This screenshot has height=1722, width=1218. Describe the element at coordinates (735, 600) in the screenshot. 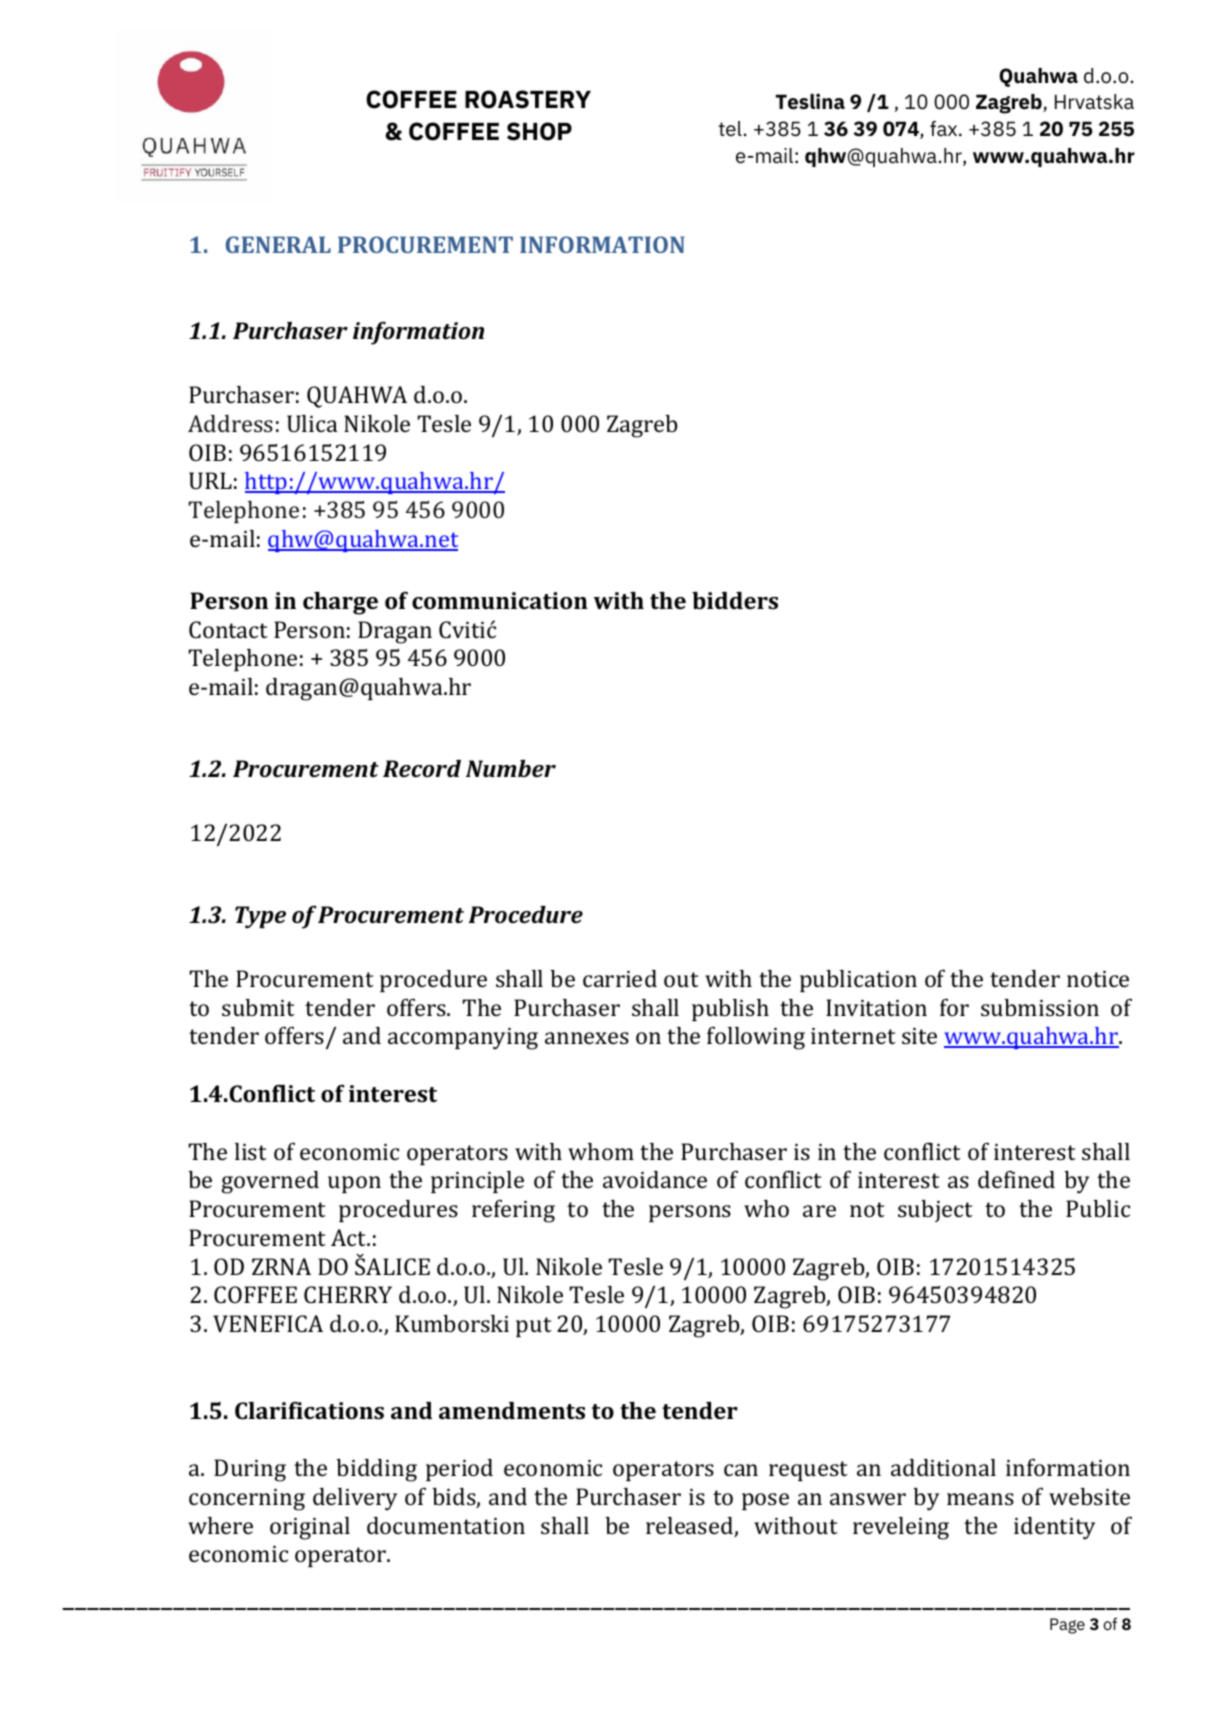

I see `bidders` at that location.
